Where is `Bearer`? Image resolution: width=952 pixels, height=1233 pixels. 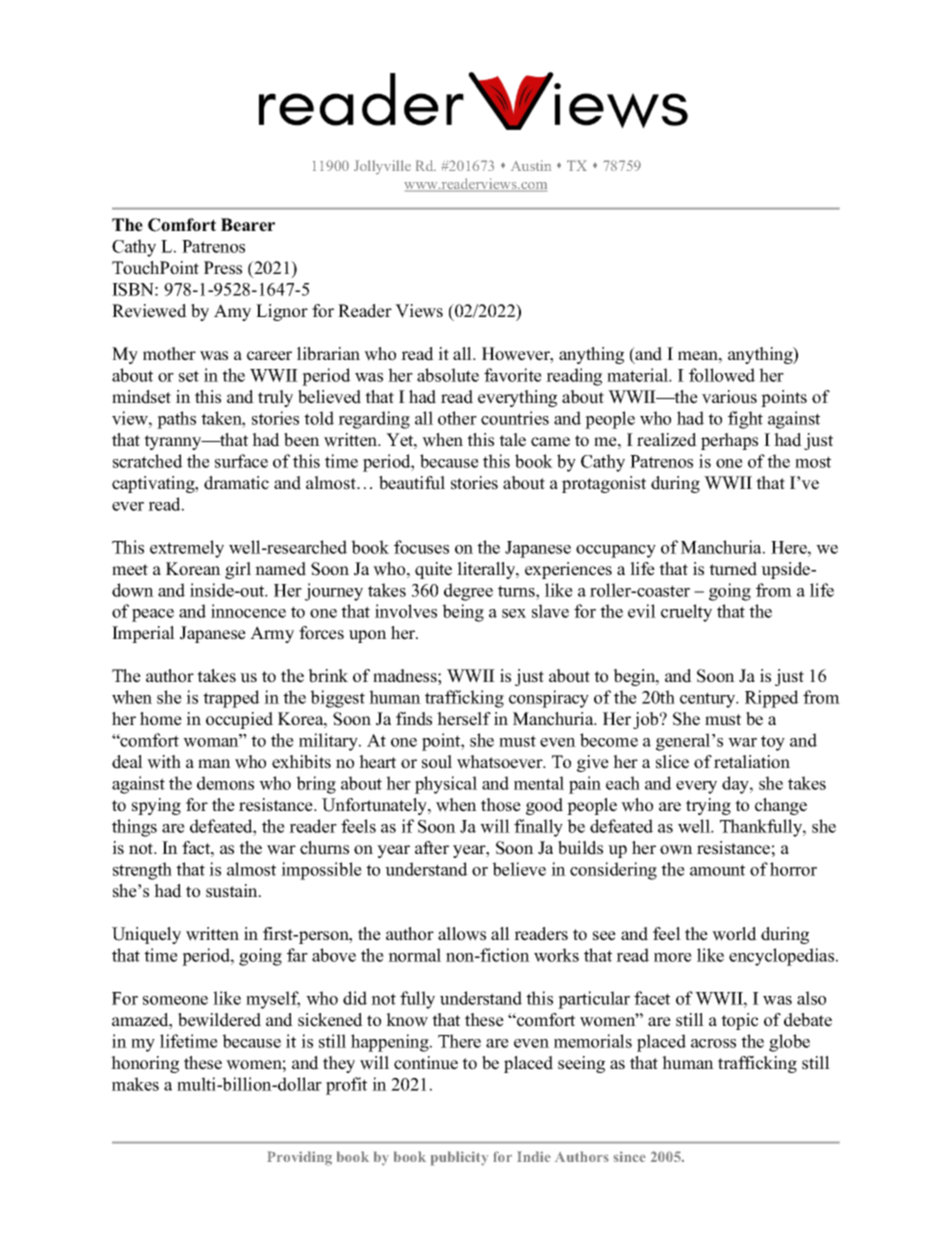 Bearer is located at coordinates (248, 225).
